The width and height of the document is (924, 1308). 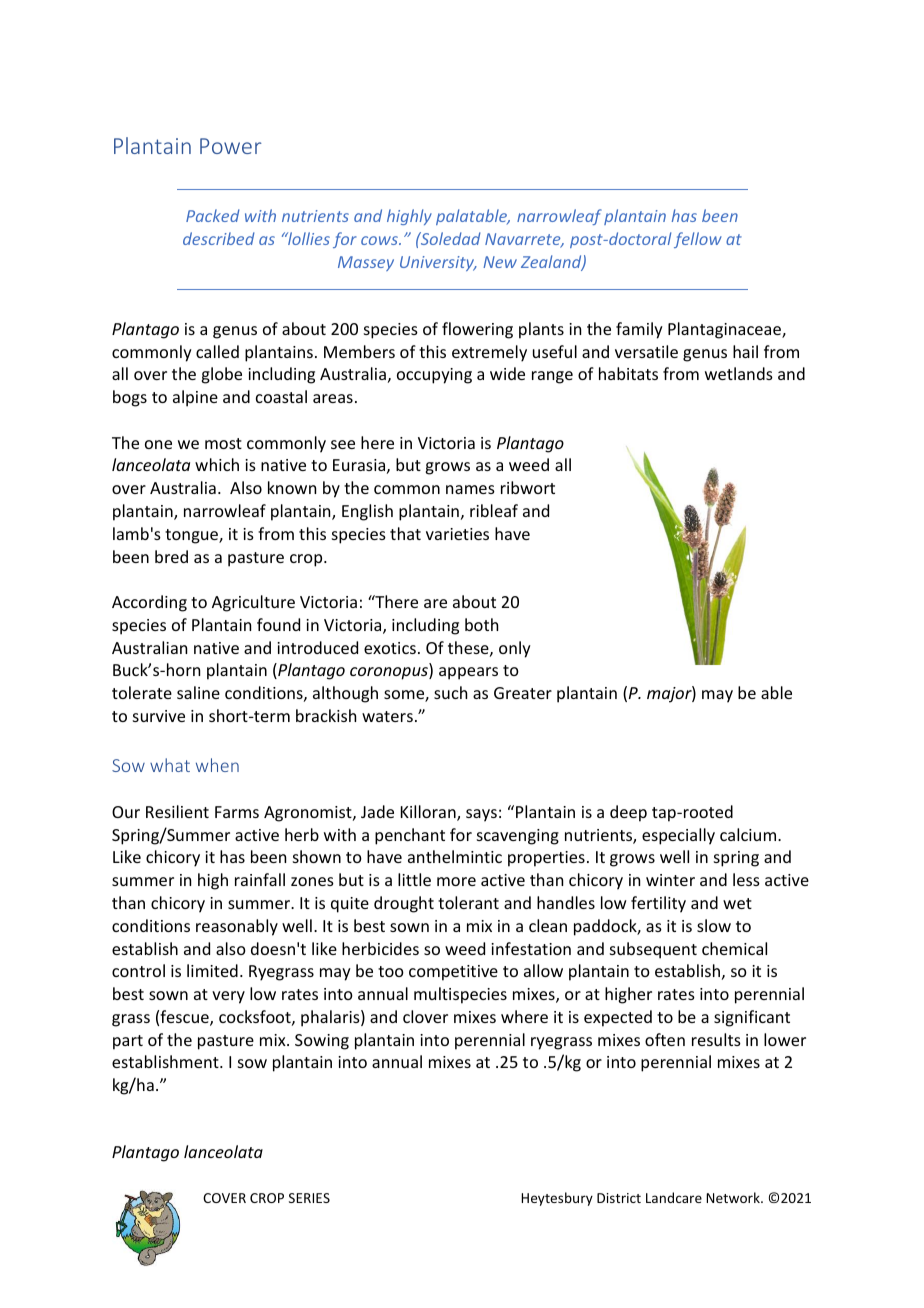 What do you see at coordinates (457, 534) in the document?
I see `varieties` at bounding box center [457, 534].
